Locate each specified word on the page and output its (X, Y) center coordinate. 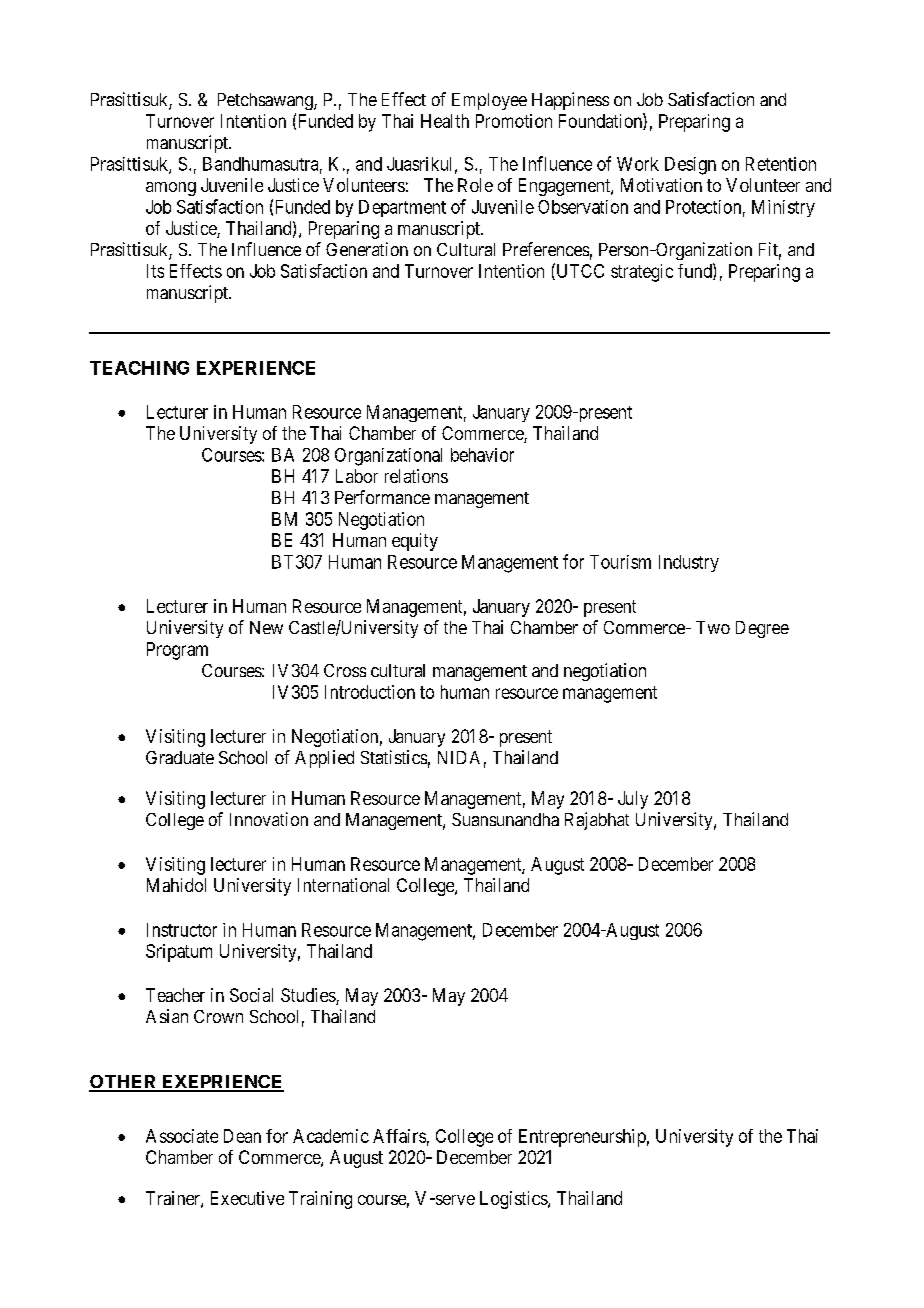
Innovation (269, 819)
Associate (182, 1136)
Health (445, 121)
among (171, 189)
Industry (689, 563)
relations (416, 476)
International (343, 885)
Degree (762, 629)
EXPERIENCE (256, 368)
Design (690, 166)
